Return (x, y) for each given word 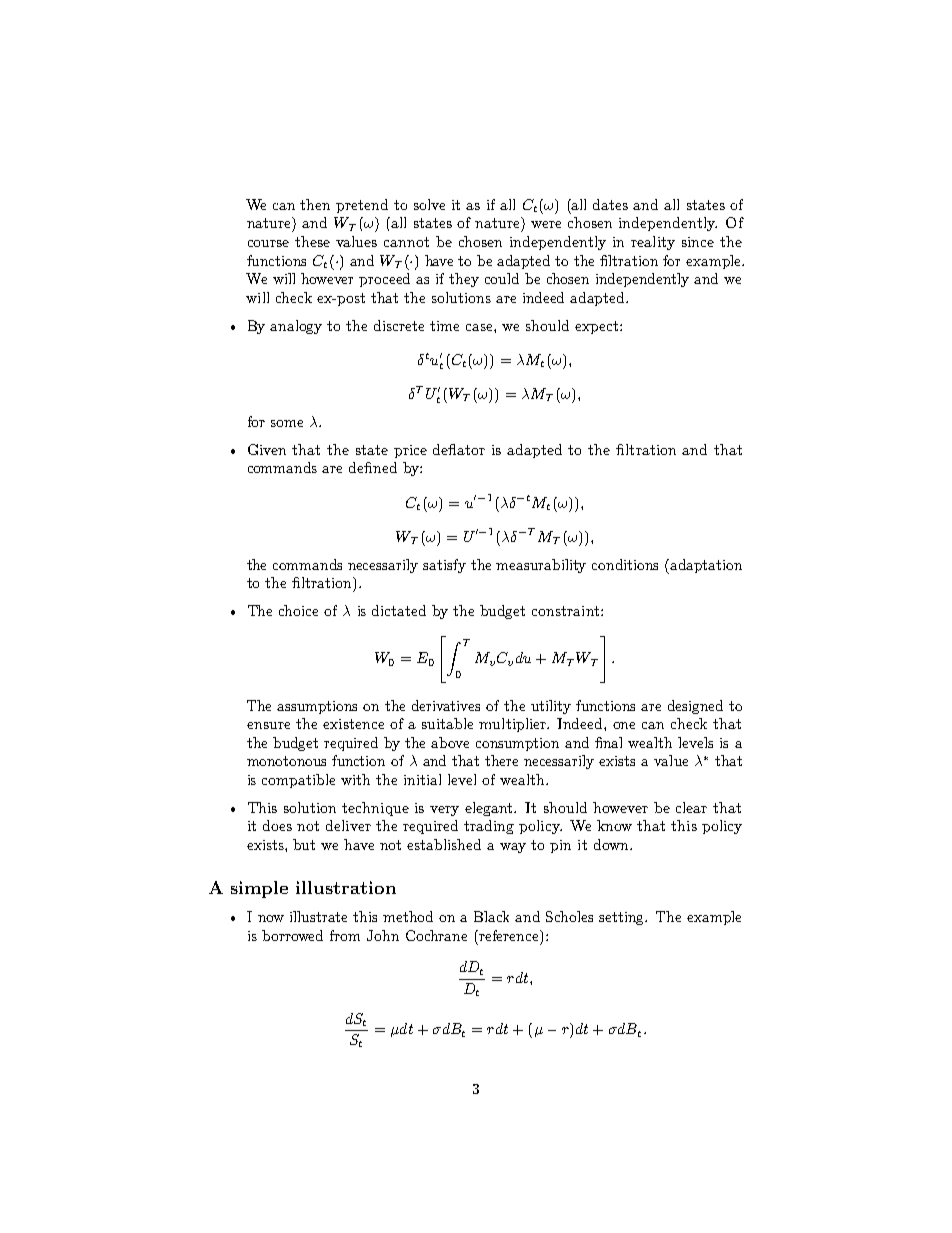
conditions (625, 564)
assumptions (317, 707)
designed (695, 707)
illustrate (318, 916)
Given (267, 449)
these (312, 241)
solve (429, 204)
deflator (459, 449)
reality (653, 243)
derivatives (446, 705)
